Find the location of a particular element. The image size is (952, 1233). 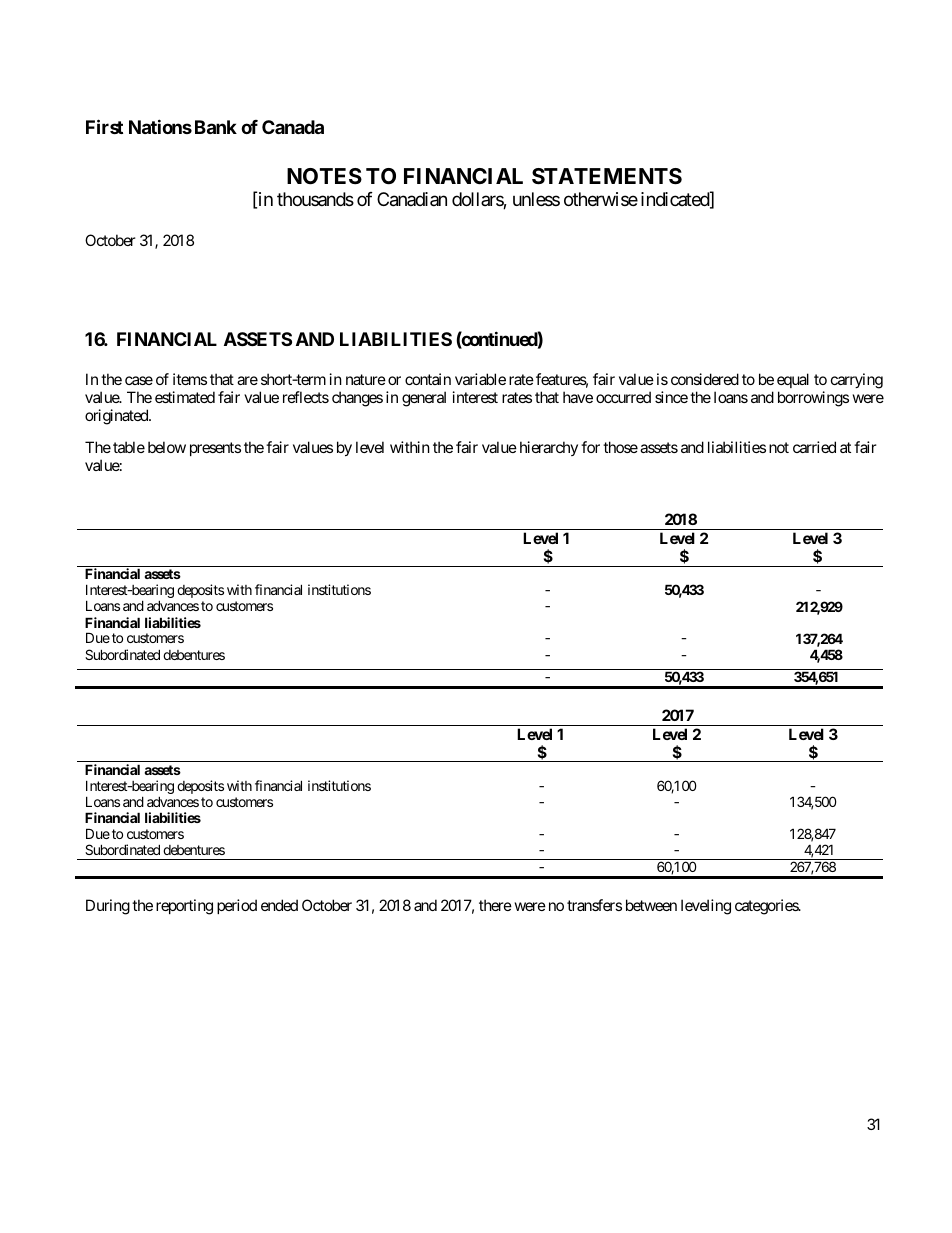

period is located at coordinates (237, 906).
